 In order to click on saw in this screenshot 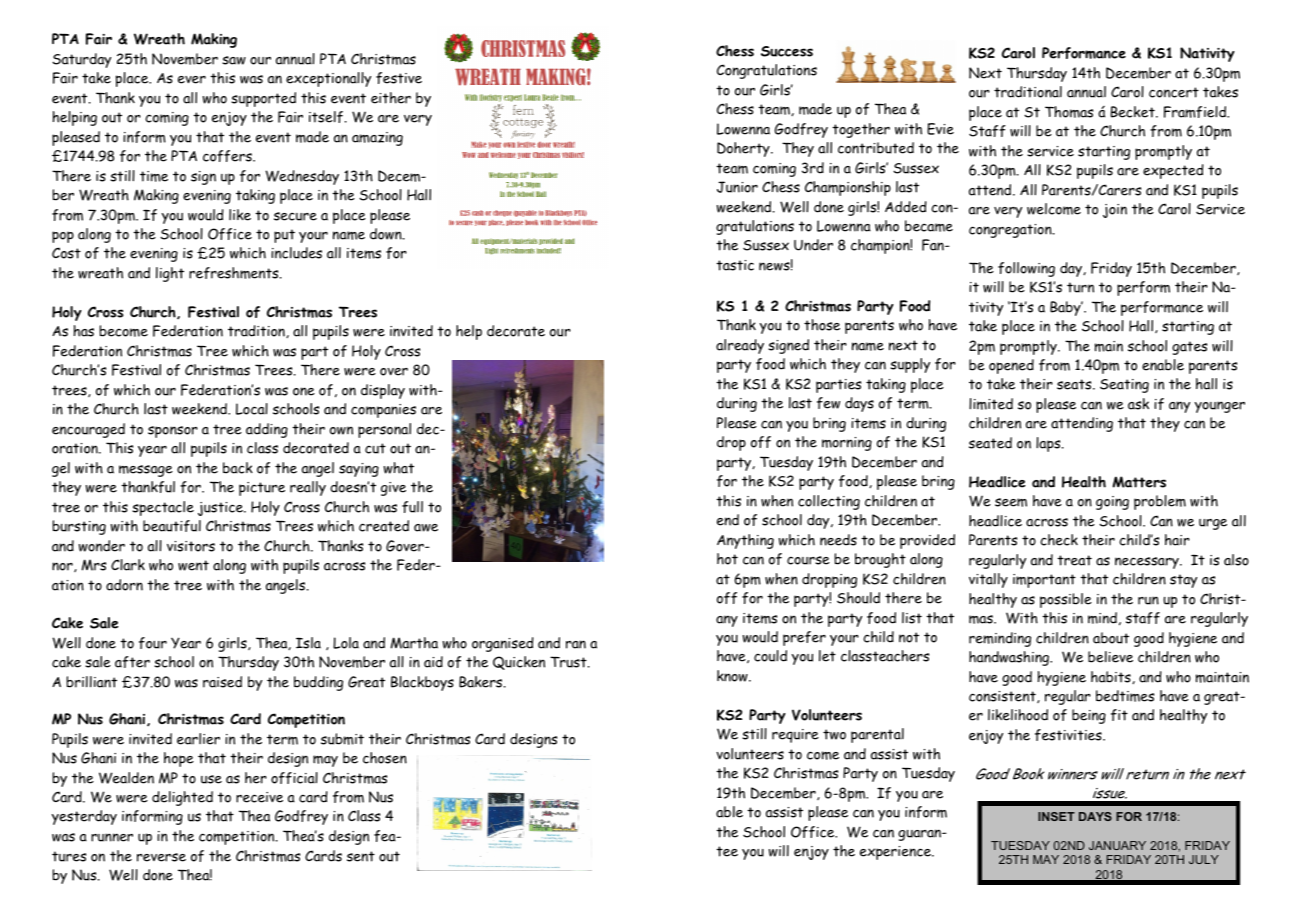, I will do `click(234, 60)`.
